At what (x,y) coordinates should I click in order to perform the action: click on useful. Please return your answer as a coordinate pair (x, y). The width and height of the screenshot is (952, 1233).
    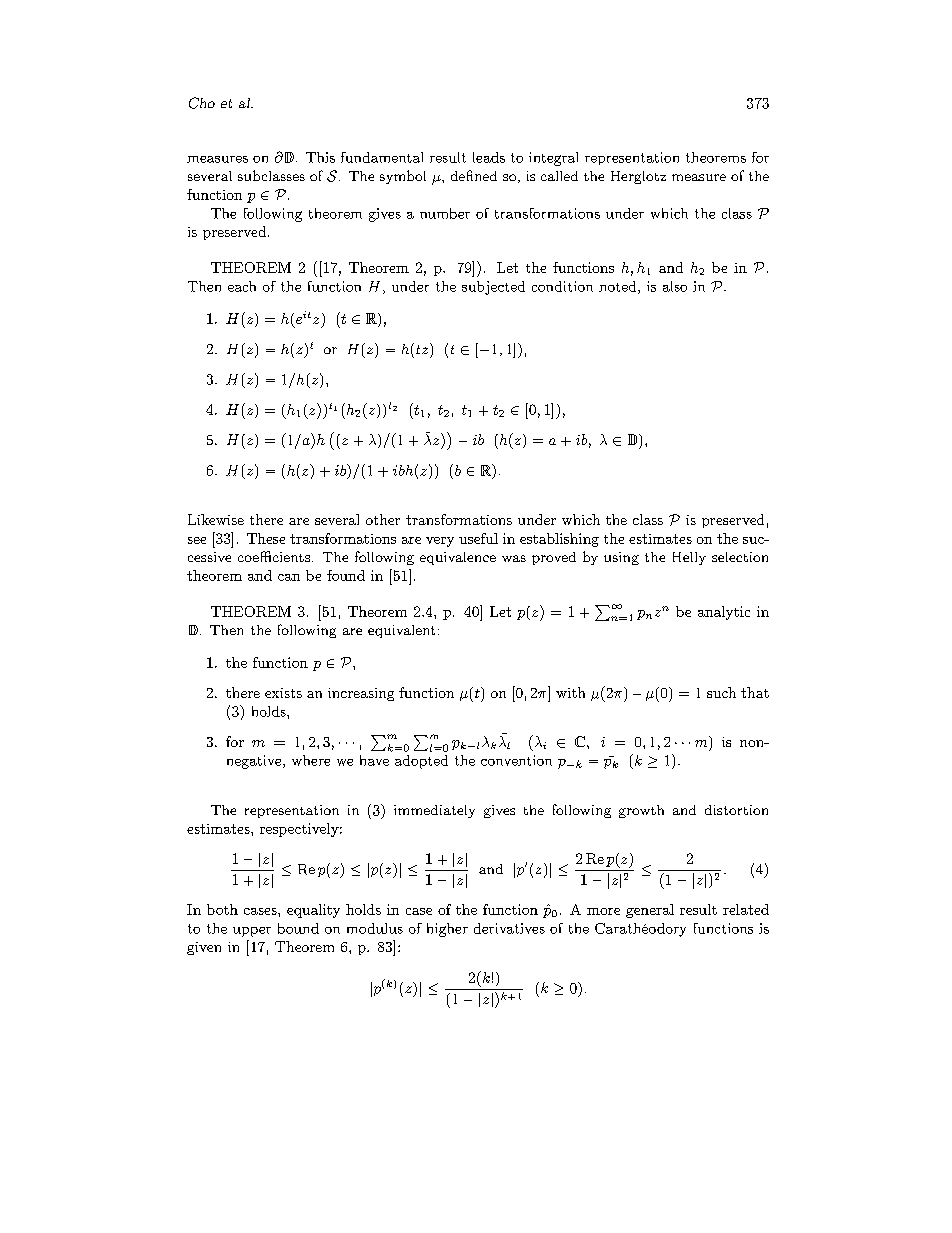
    Looking at the image, I should click on (478, 538).
